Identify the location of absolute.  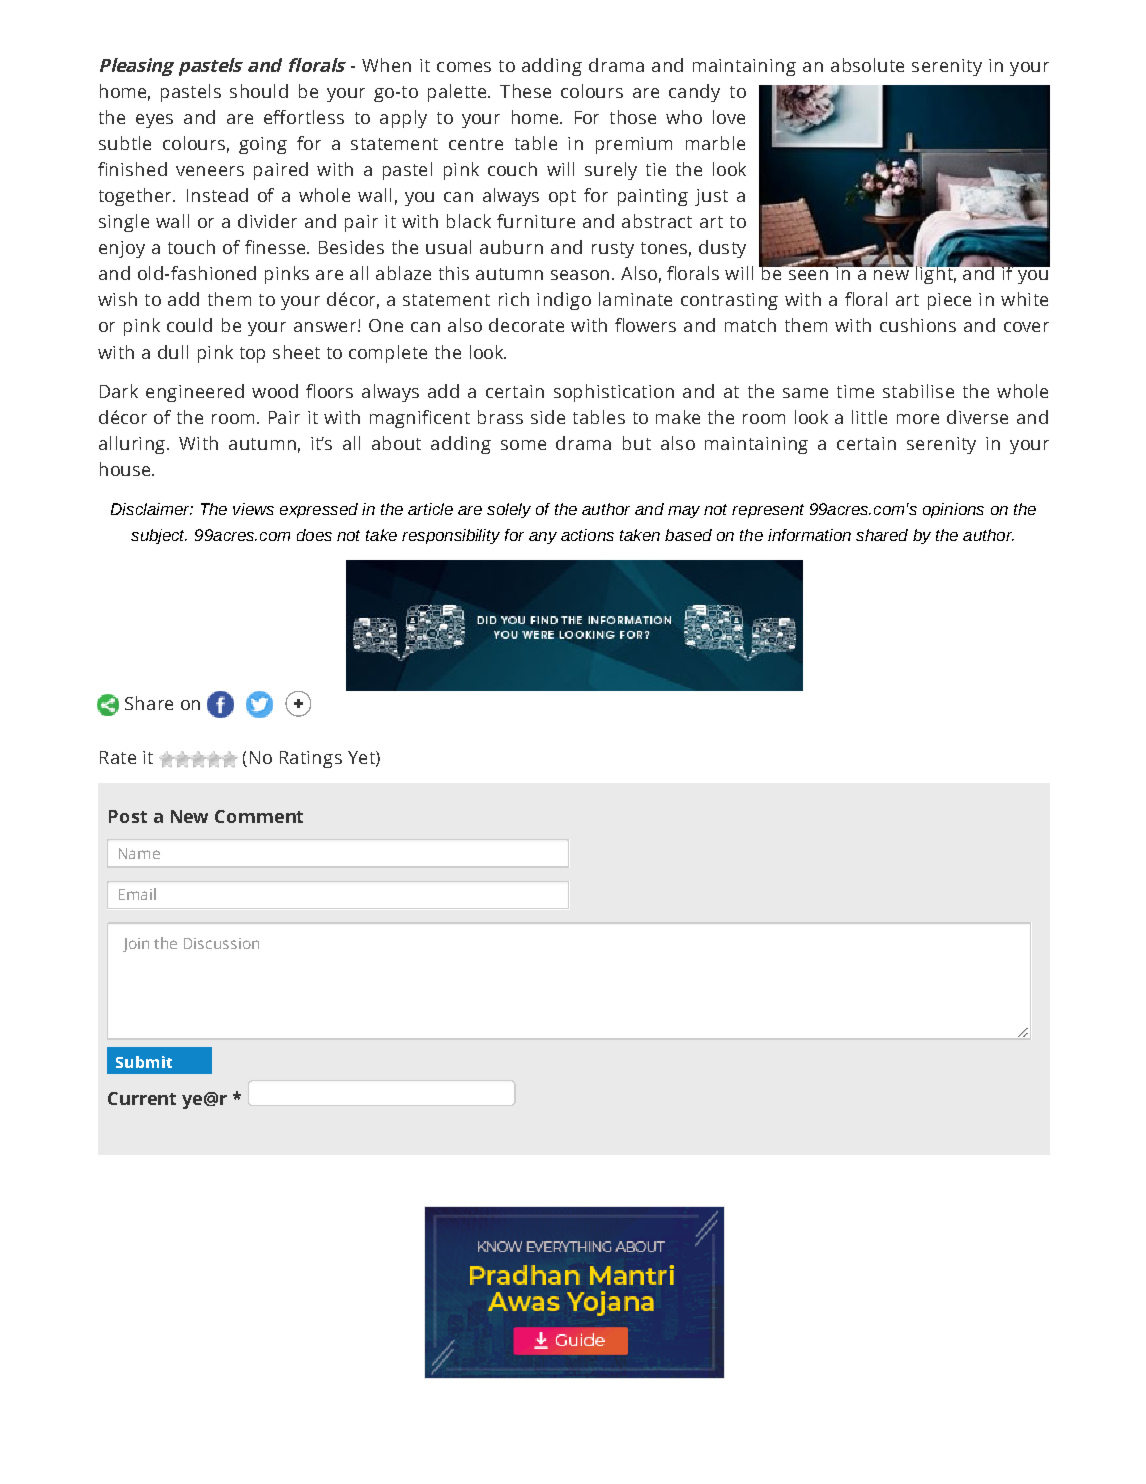
(867, 65).
